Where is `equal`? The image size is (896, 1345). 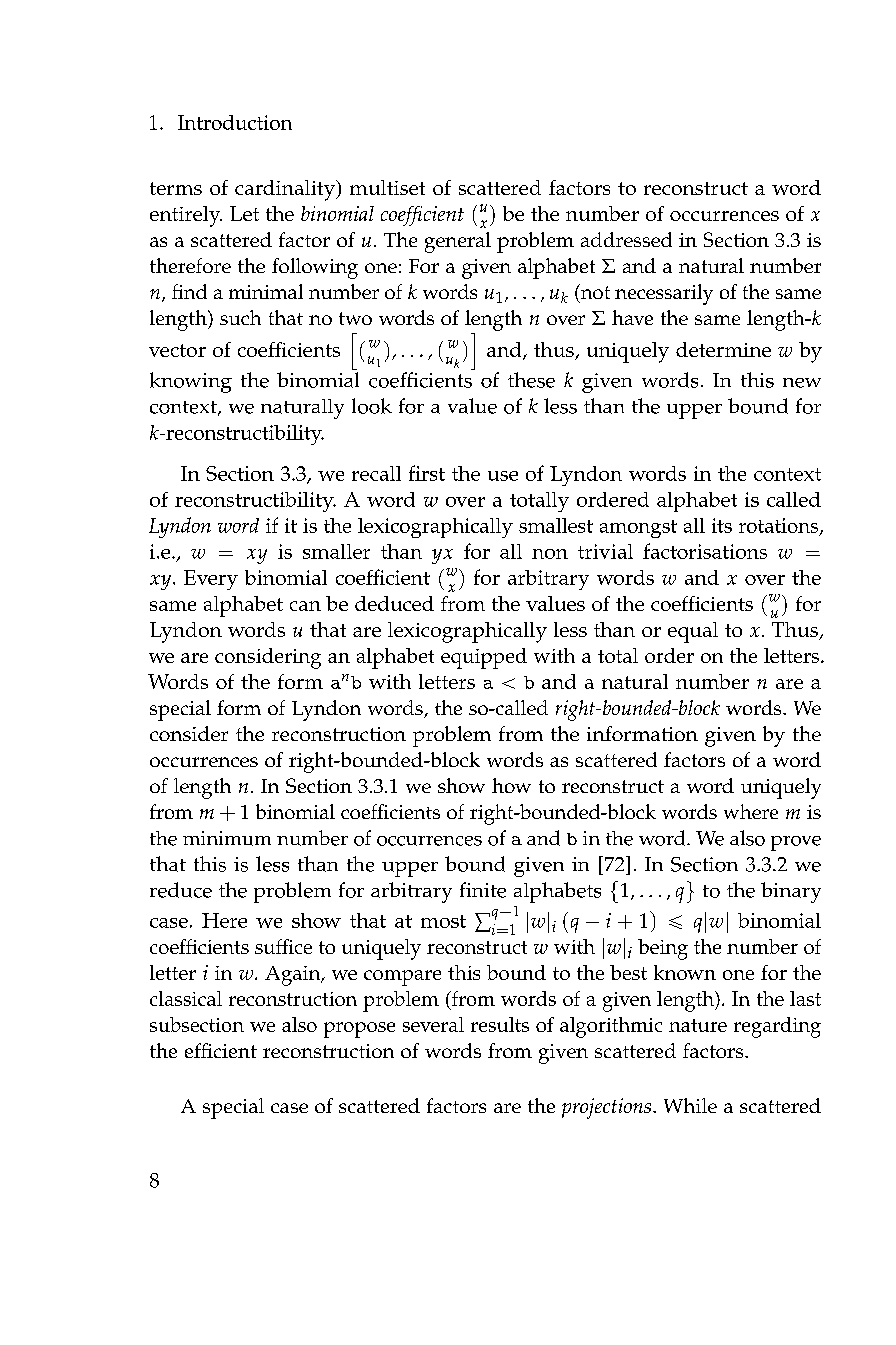
equal is located at coordinates (693, 632).
